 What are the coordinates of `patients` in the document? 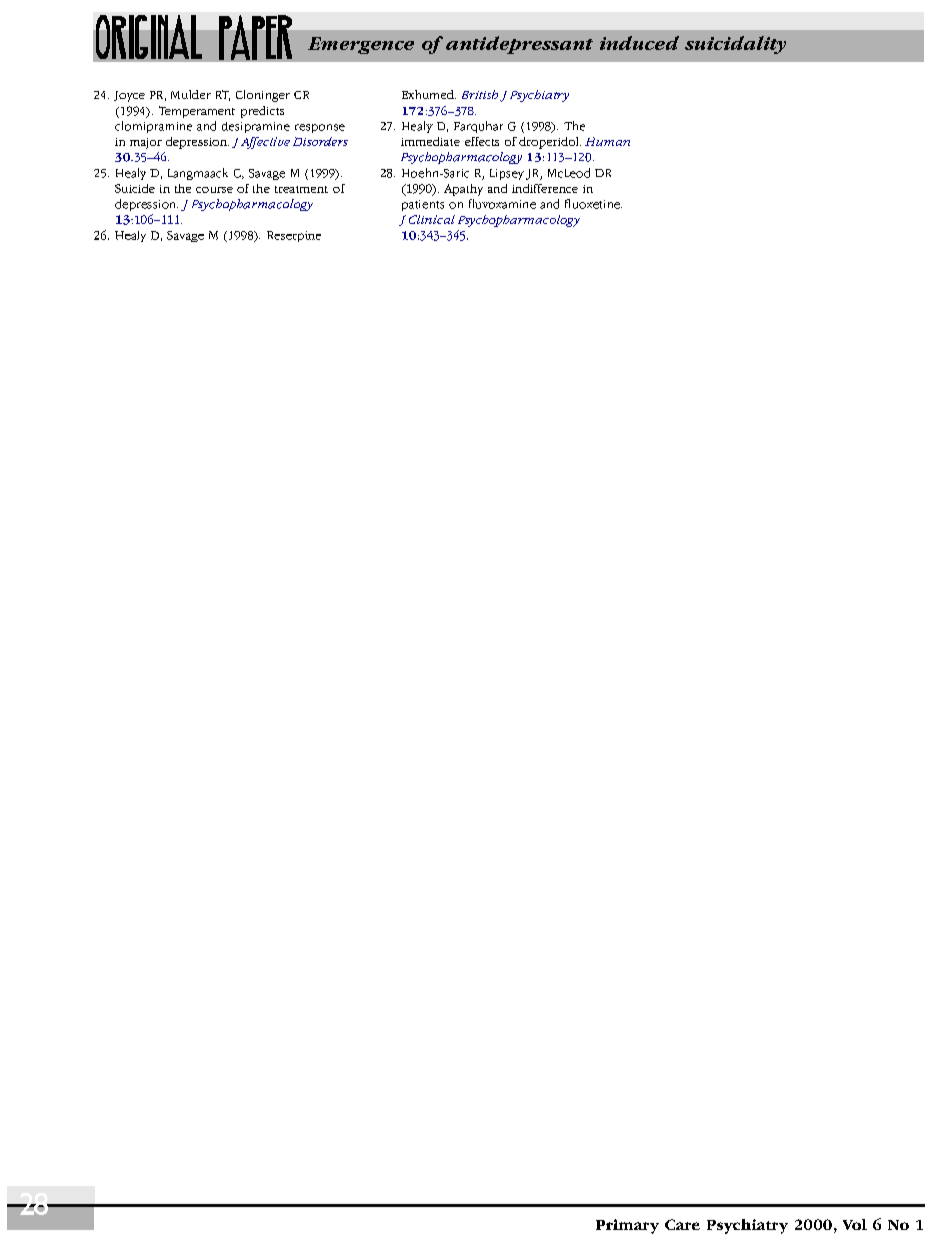 It's located at (423, 205).
